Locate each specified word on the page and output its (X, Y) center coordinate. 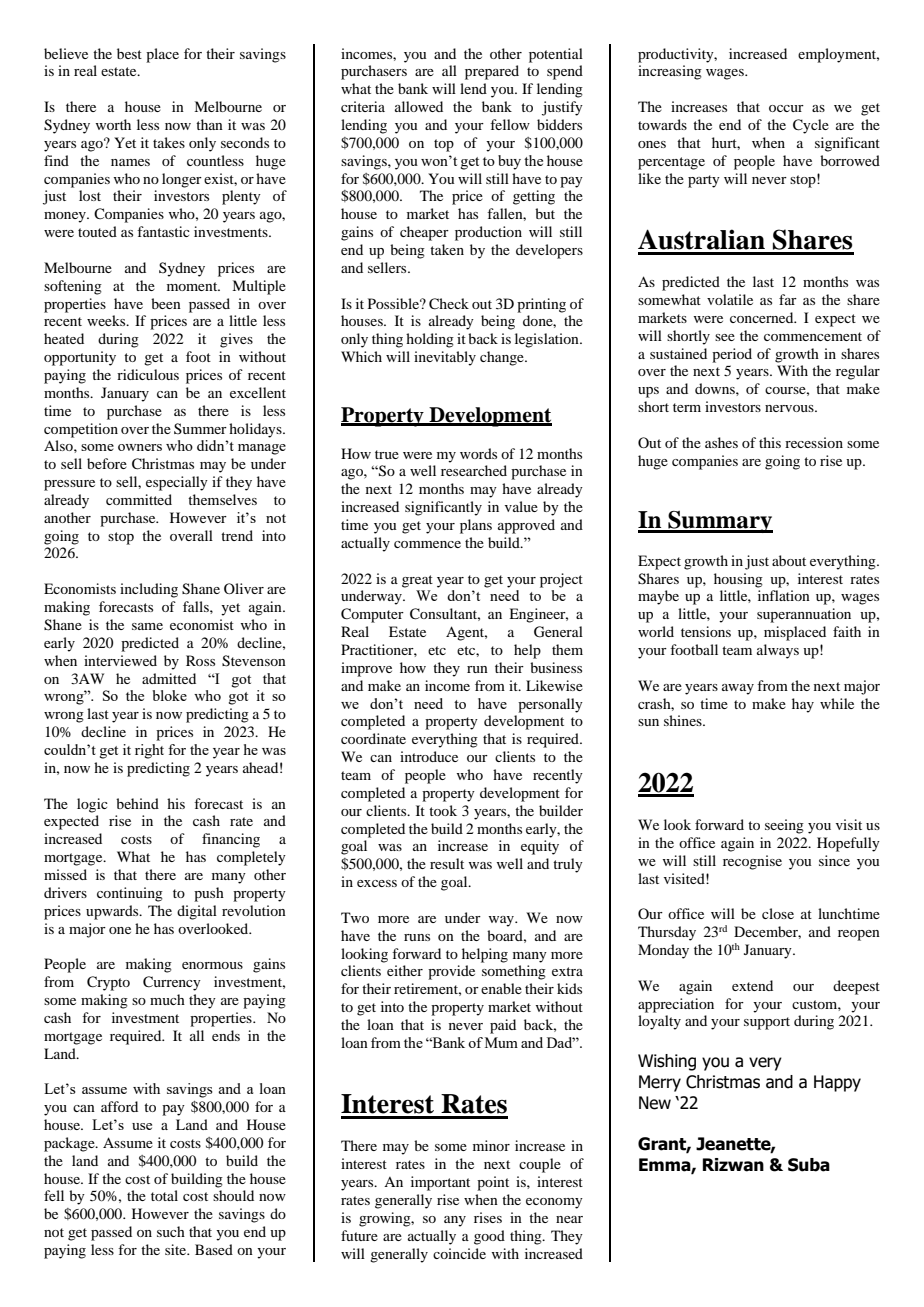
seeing (784, 826)
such (171, 1231)
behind (137, 803)
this (770, 442)
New (655, 1103)
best (129, 53)
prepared (492, 72)
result (447, 863)
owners (140, 447)
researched (474, 470)
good (489, 1237)
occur (786, 108)
